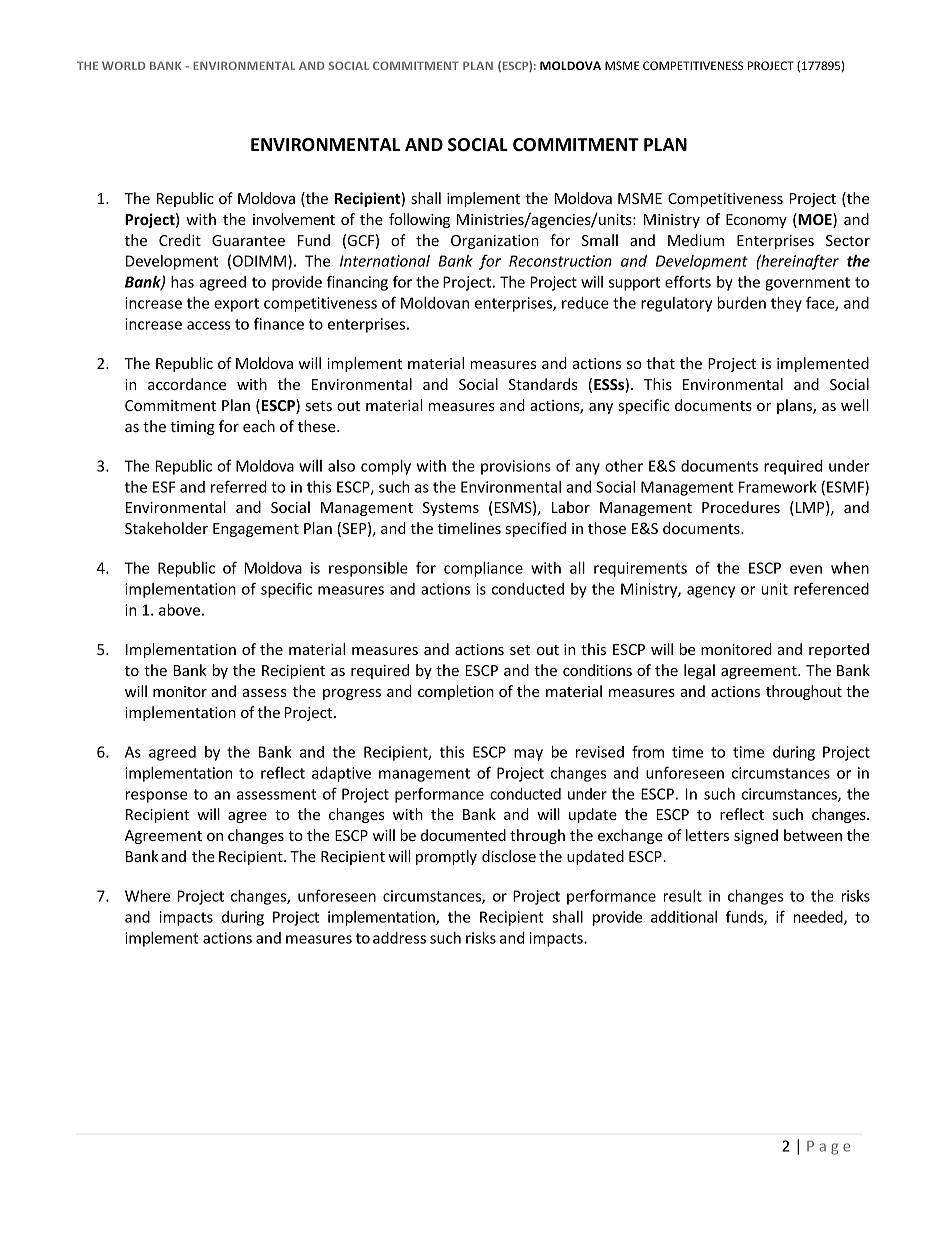  I want to click on following, so click(419, 220).
